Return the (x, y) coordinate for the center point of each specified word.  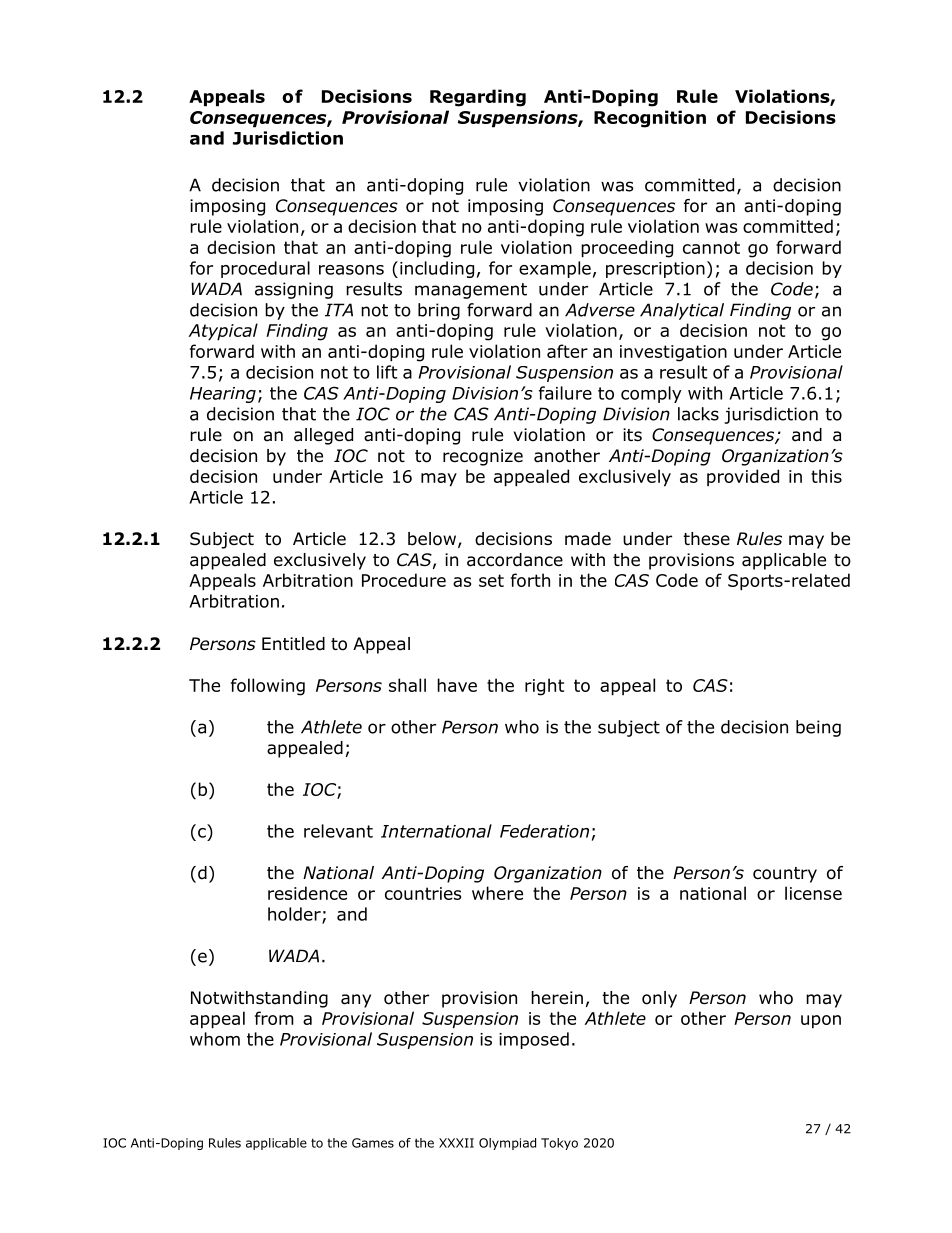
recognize (483, 457)
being (818, 728)
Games (373, 1143)
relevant (338, 831)
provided (743, 477)
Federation (544, 831)
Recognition (650, 119)
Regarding (478, 98)
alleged (323, 436)
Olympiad (507, 1144)
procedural (265, 269)
